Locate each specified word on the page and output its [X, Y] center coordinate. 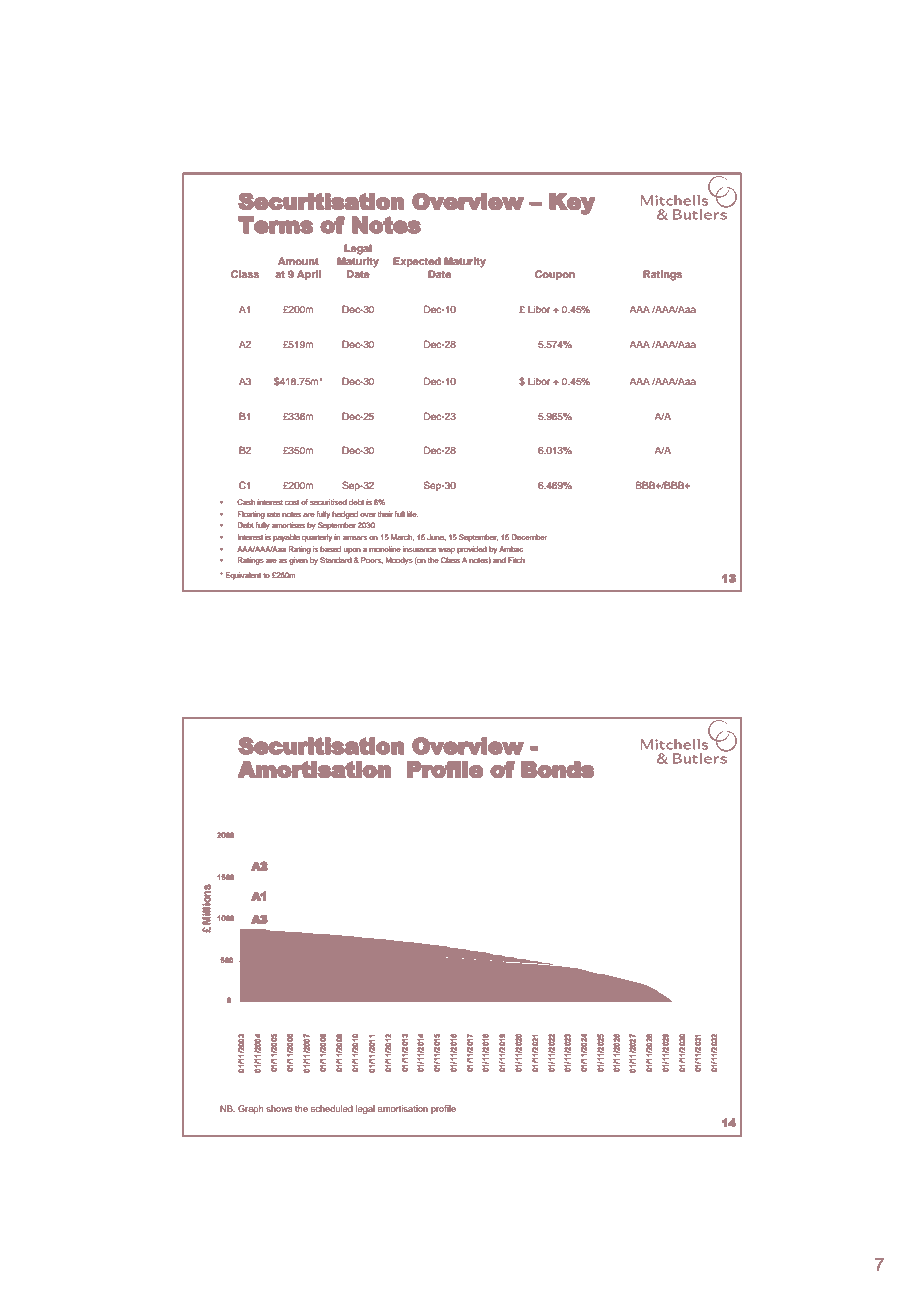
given [298, 561]
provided [472, 550]
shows [279, 1108]
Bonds [557, 769]
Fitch [516, 560]
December [529, 537]
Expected [417, 262]
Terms [275, 225]
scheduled [332, 1108]
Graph [251, 1109]
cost [292, 502]
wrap [446, 550]
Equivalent [243, 576]
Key [572, 204]
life [413, 514]
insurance [419, 549]
